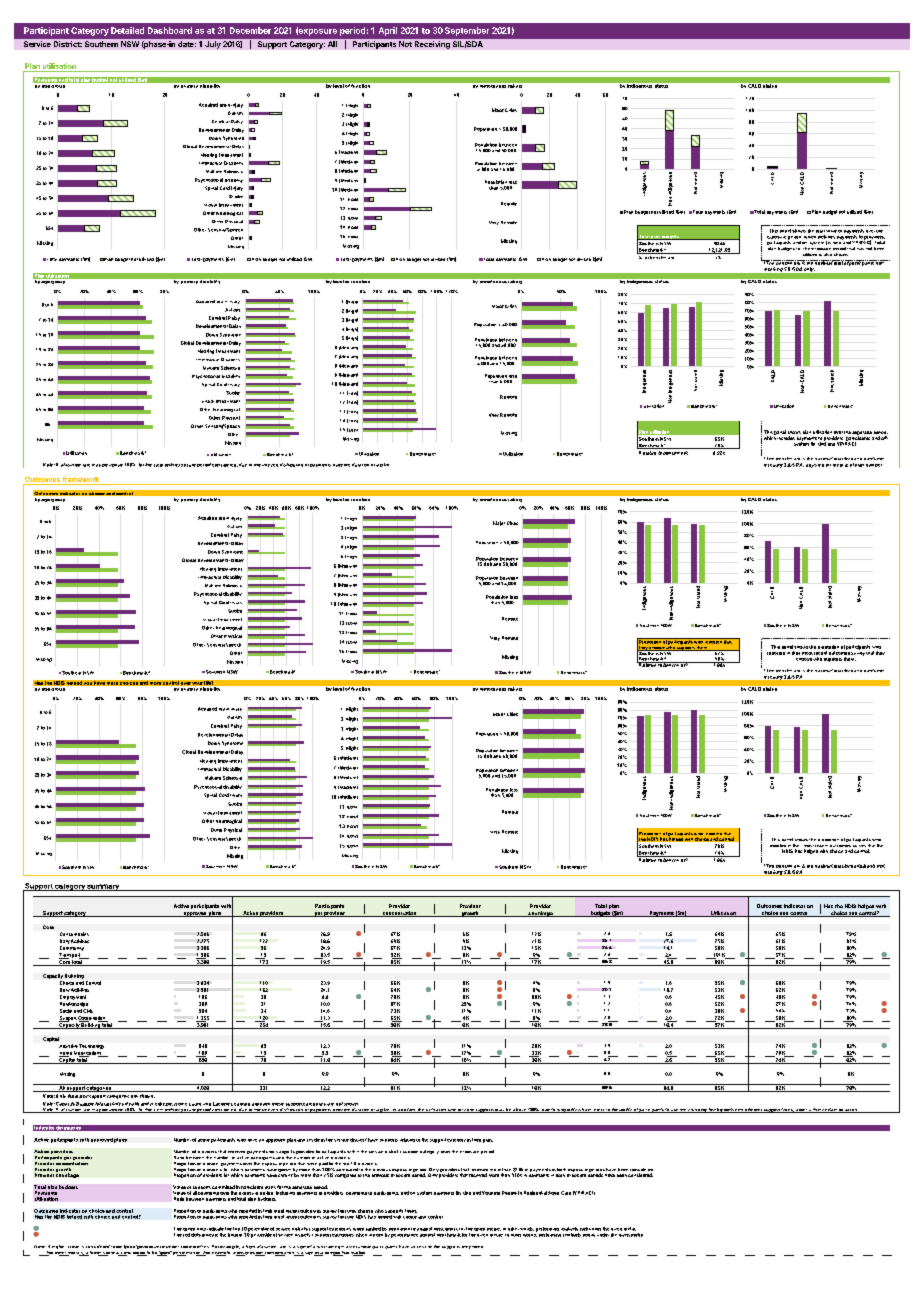  What do you see at coordinates (81, 480) in the page?
I see `framework` at bounding box center [81, 480].
